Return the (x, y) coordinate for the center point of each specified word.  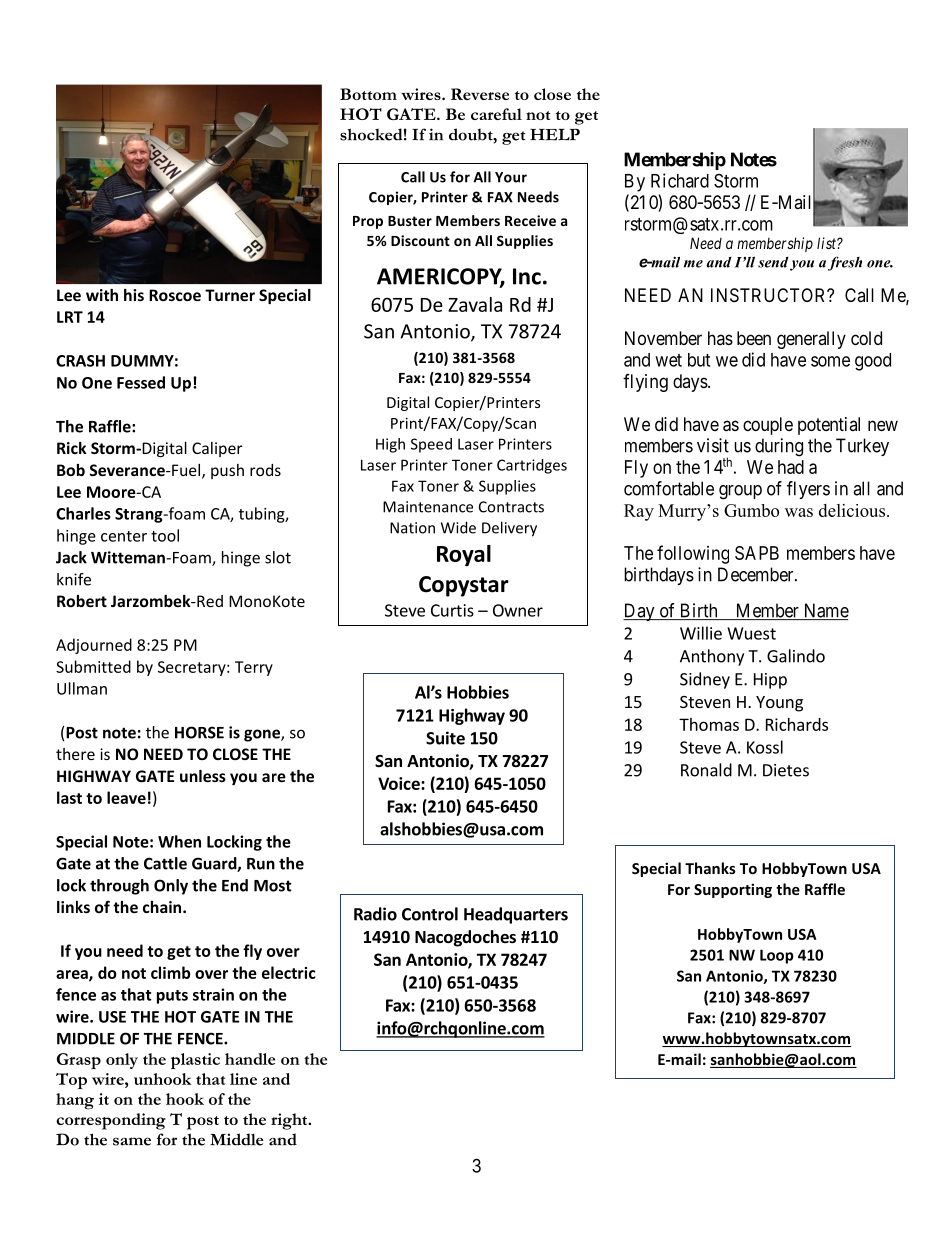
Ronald (706, 770)
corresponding (111, 1121)
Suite (445, 738)
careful (496, 114)
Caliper (217, 449)
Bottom (368, 94)
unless (203, 776)
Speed (431, 445)
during (779, 447)
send (773, 262)
